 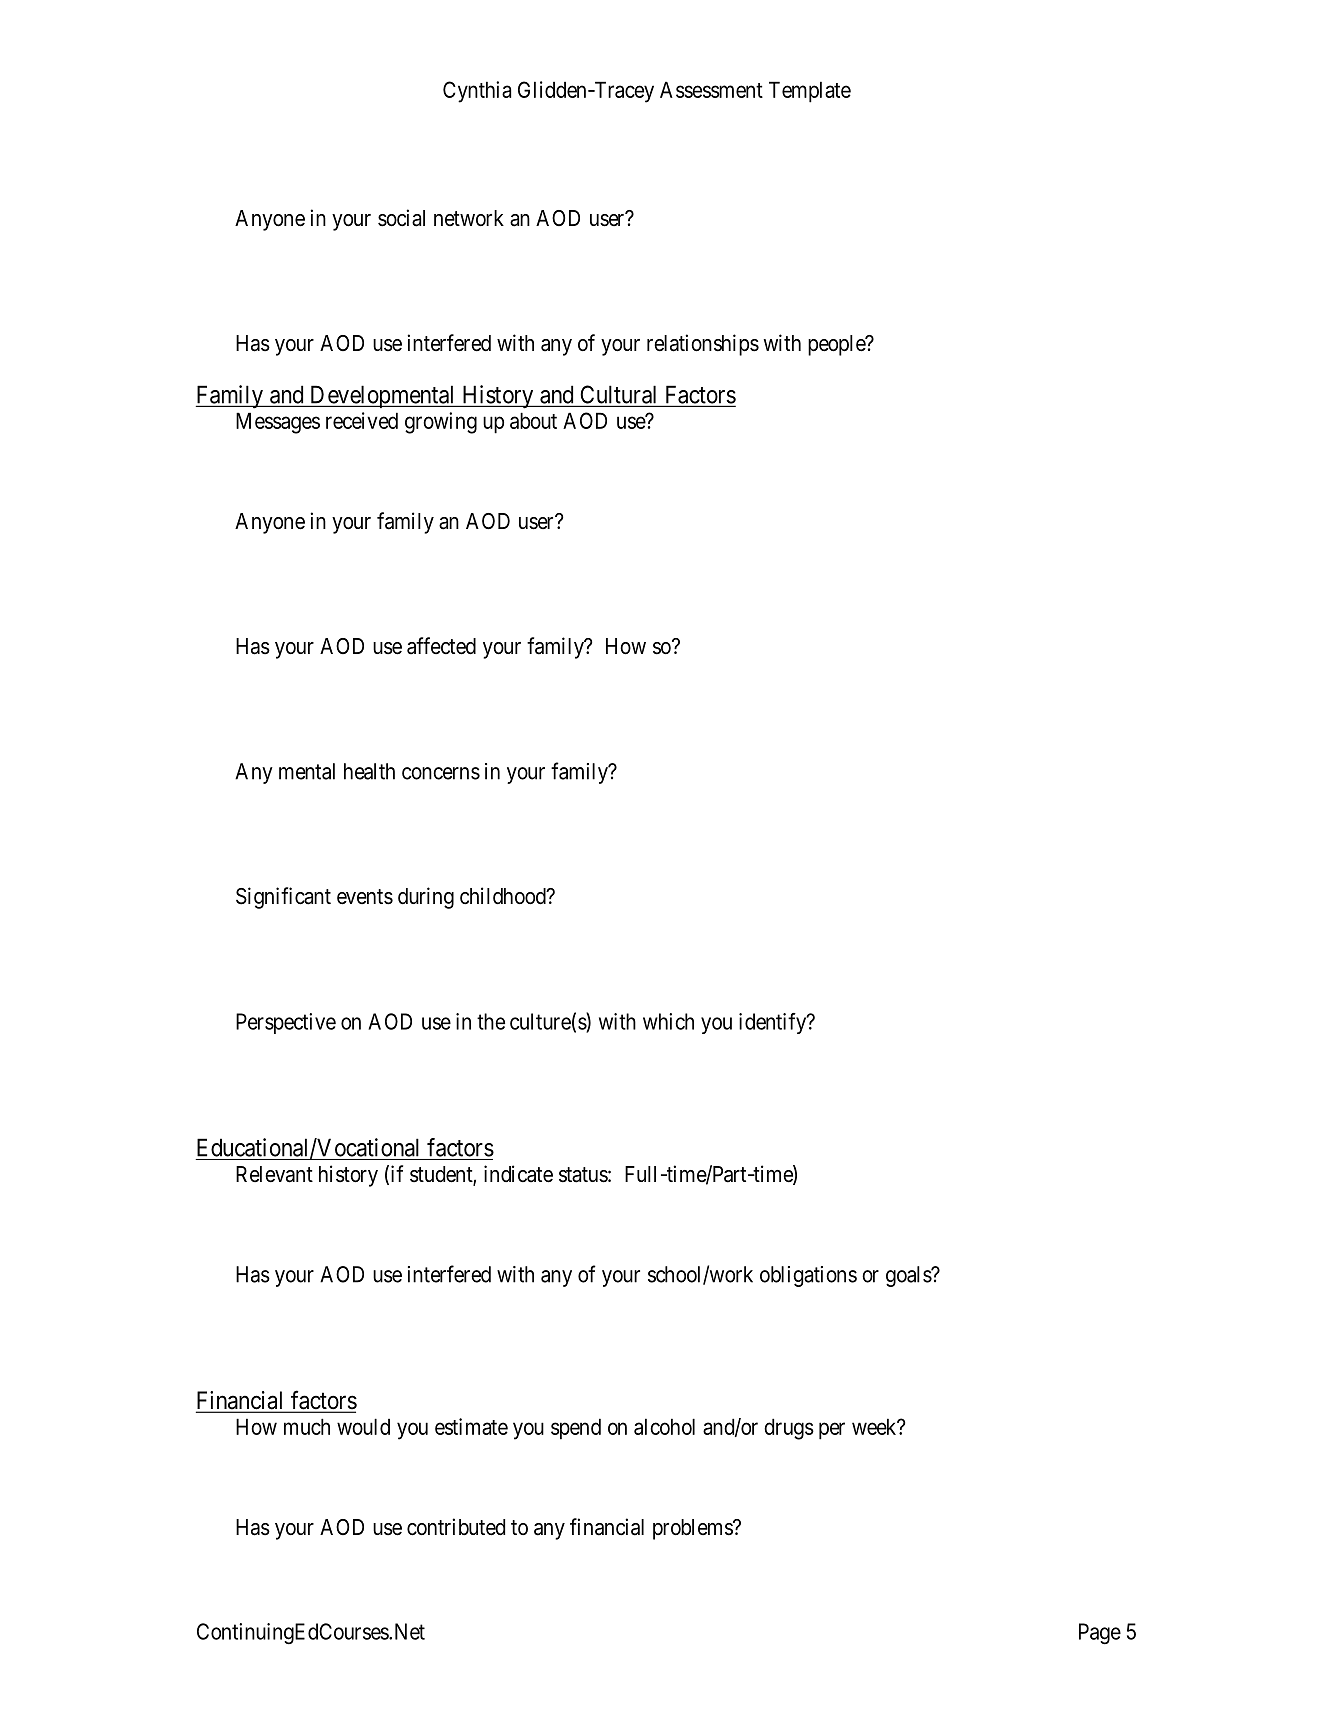 I want to click on social, so click(x=401, y=218).
